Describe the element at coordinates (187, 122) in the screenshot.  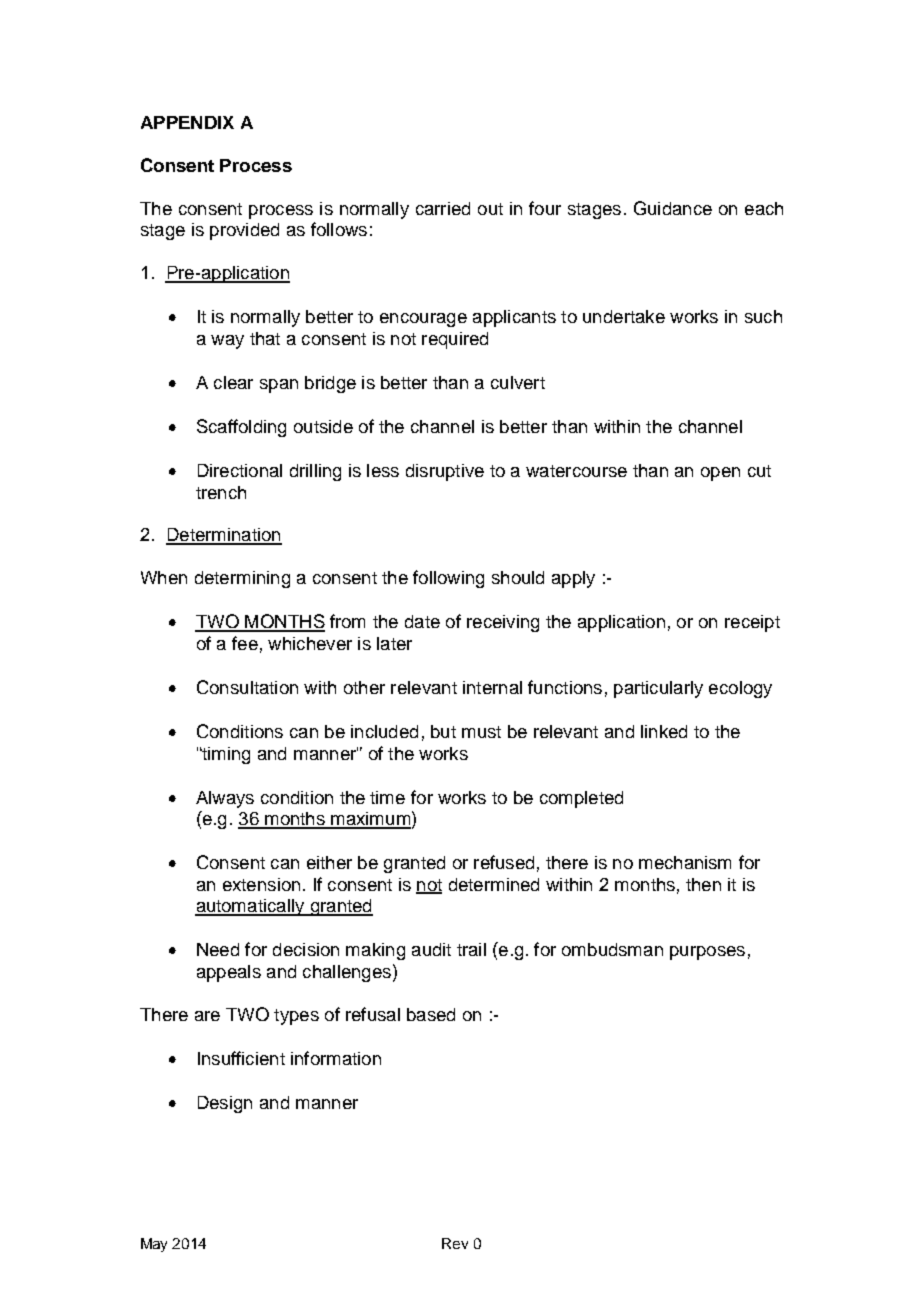
I see `APPENDIX` at that location.
